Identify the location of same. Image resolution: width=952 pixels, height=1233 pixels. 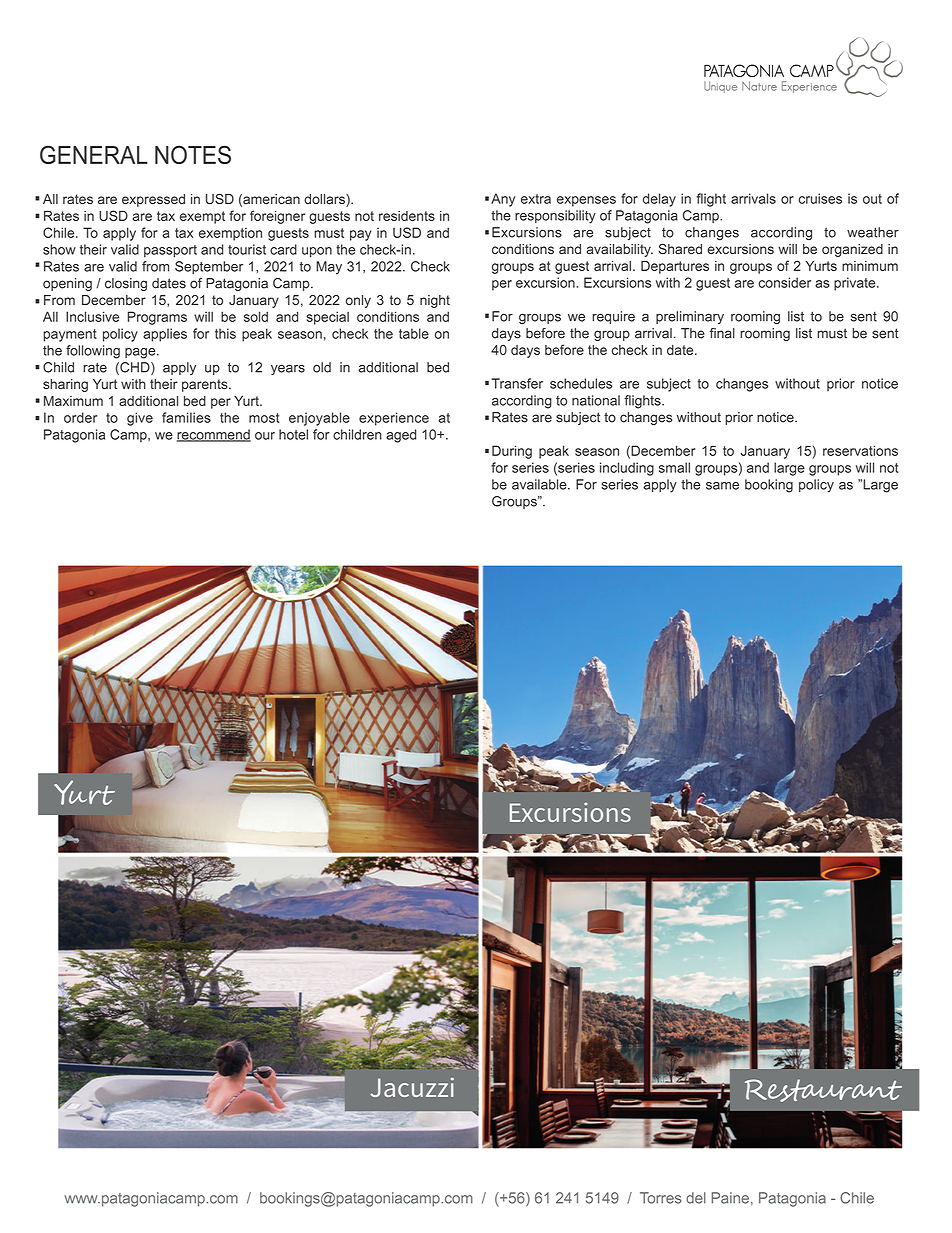
(722, 486).
